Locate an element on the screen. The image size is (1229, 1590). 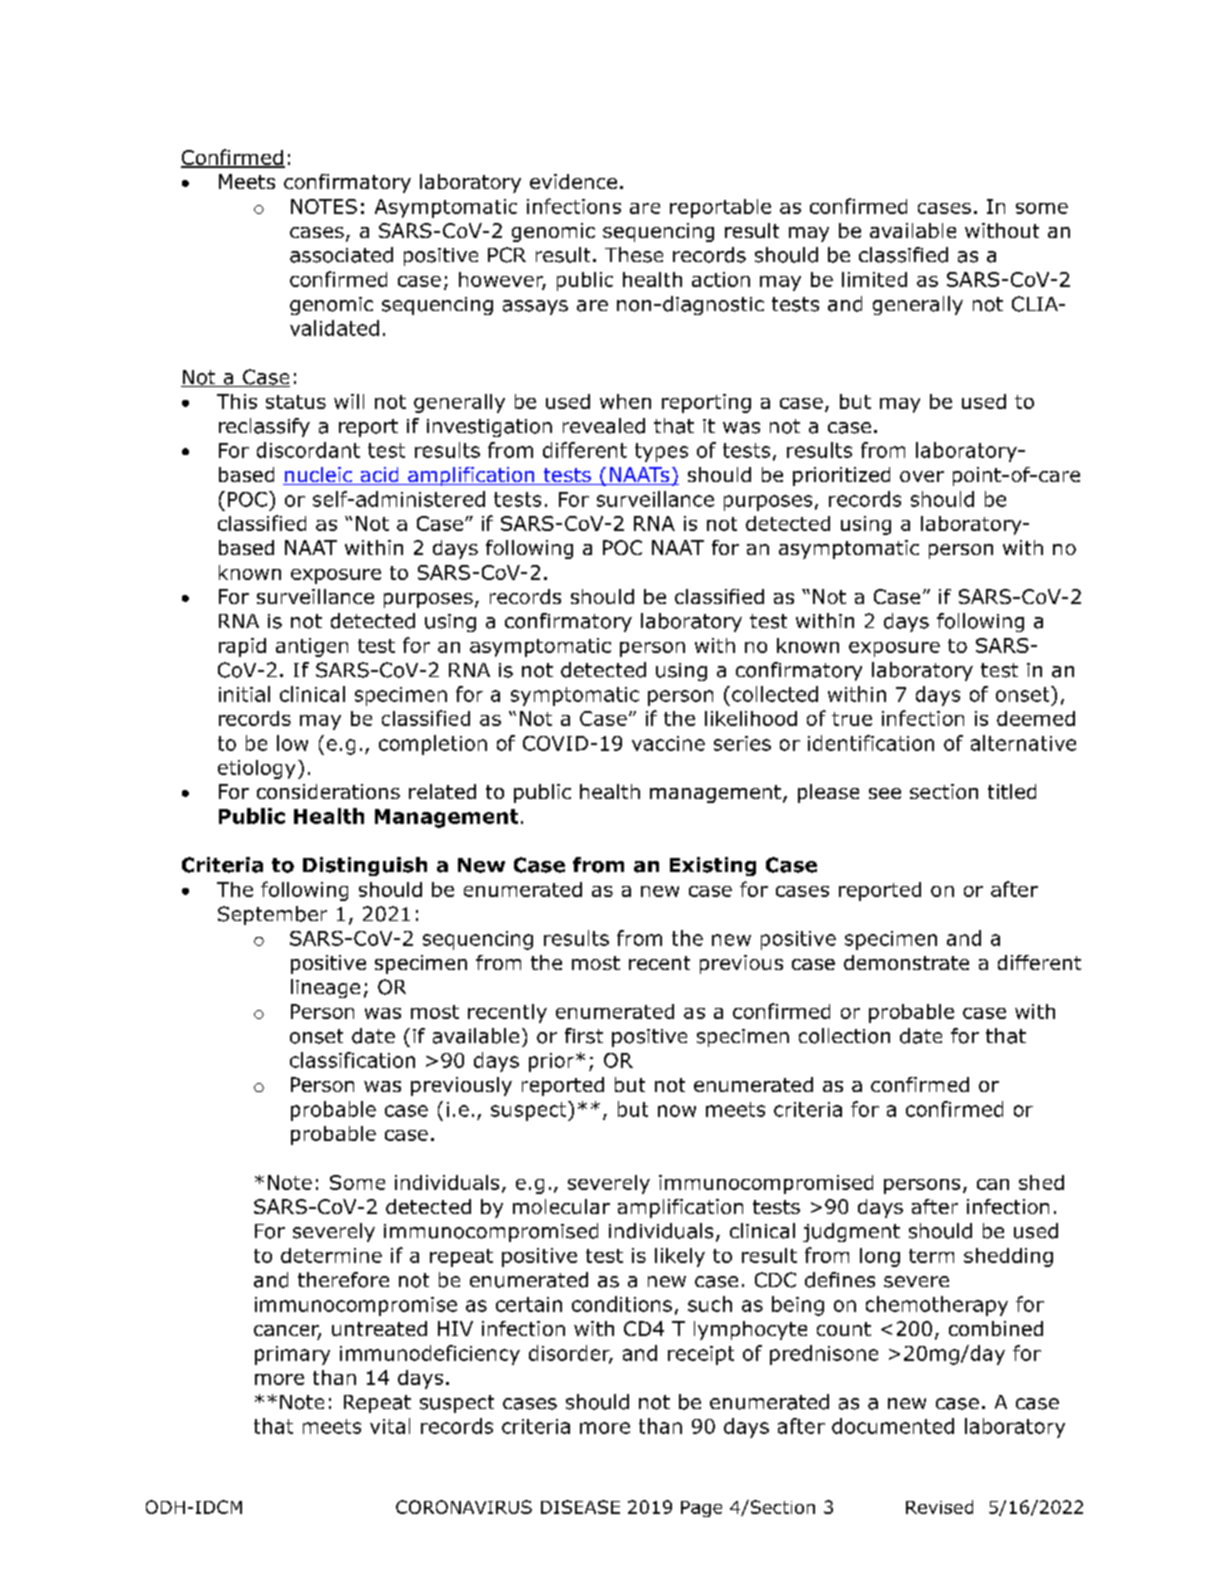
true is located at coordinates (852, 719).
